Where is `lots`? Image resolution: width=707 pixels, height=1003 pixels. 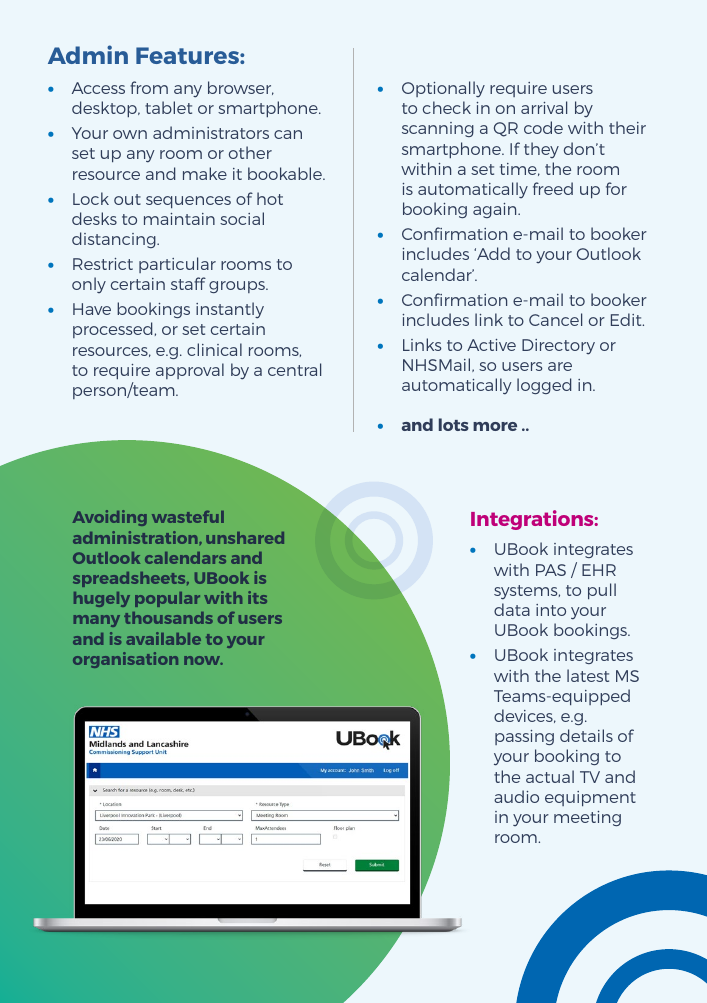
lots is located at coordinates (454, 424).
